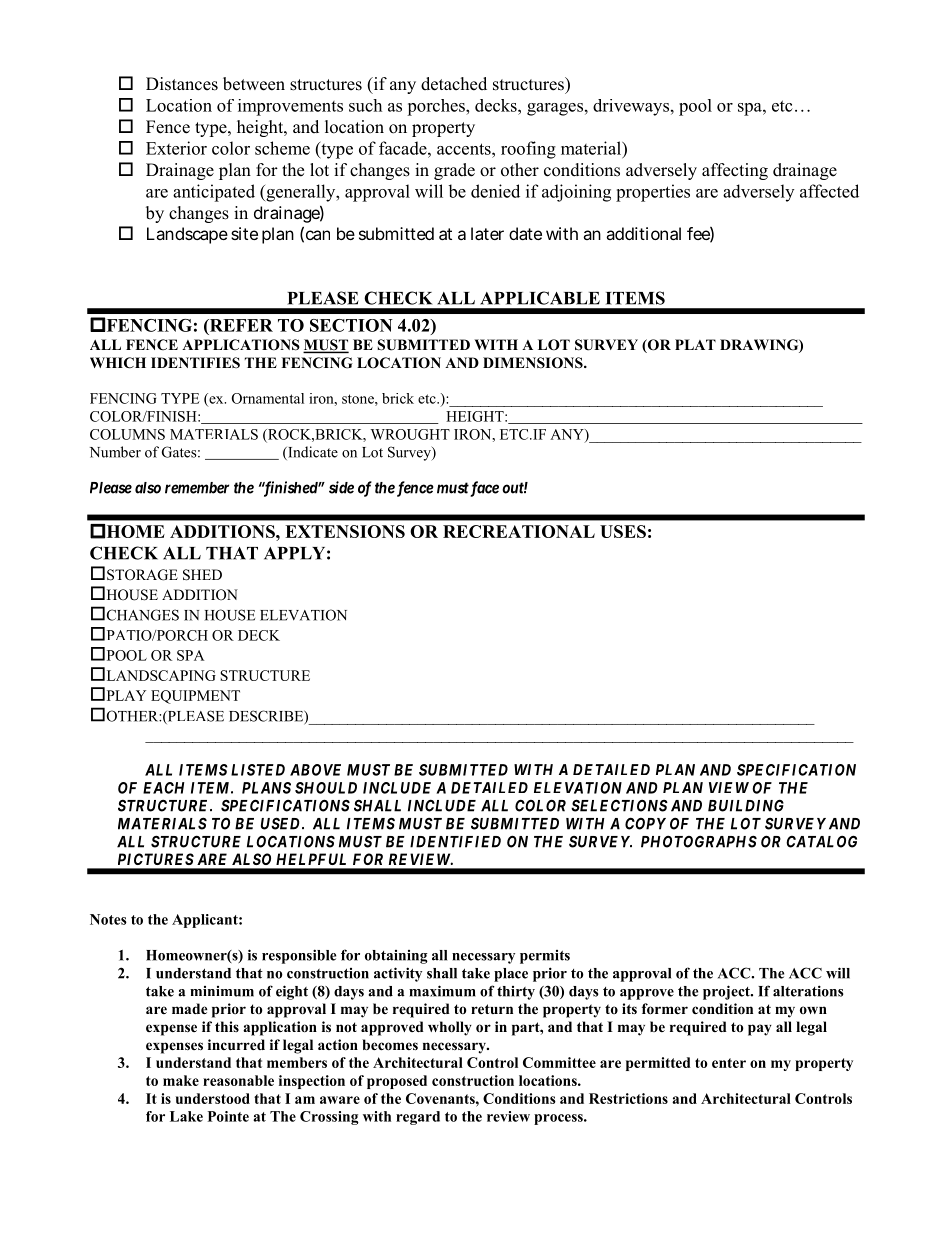 This page has width=952, height=1233. What do you see at coordinates (164, 788) in the page?
I see `EACH` at bounding box center [164, 788].
